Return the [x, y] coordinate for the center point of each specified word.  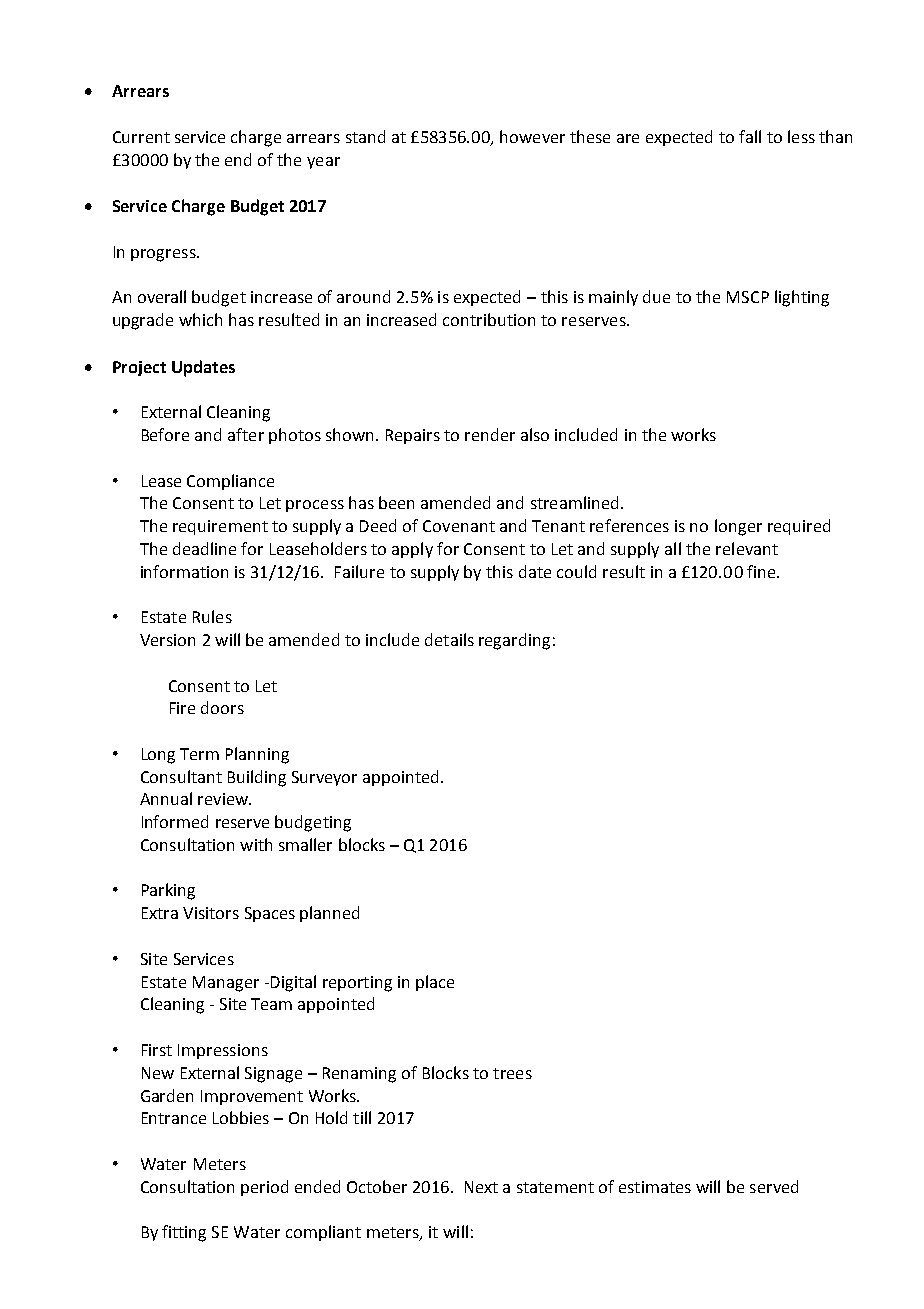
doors [222, 707]
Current [141, 137]
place [435, 983]
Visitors [211, 913]
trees [512, 1073]
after [246, 434]
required [799, 527]
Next [481, 1187]
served [774, 1186]
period [264, 1188]
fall [750, 136]
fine [762, 571]
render [490, 434]
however [532, 136]
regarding [514, 641]
